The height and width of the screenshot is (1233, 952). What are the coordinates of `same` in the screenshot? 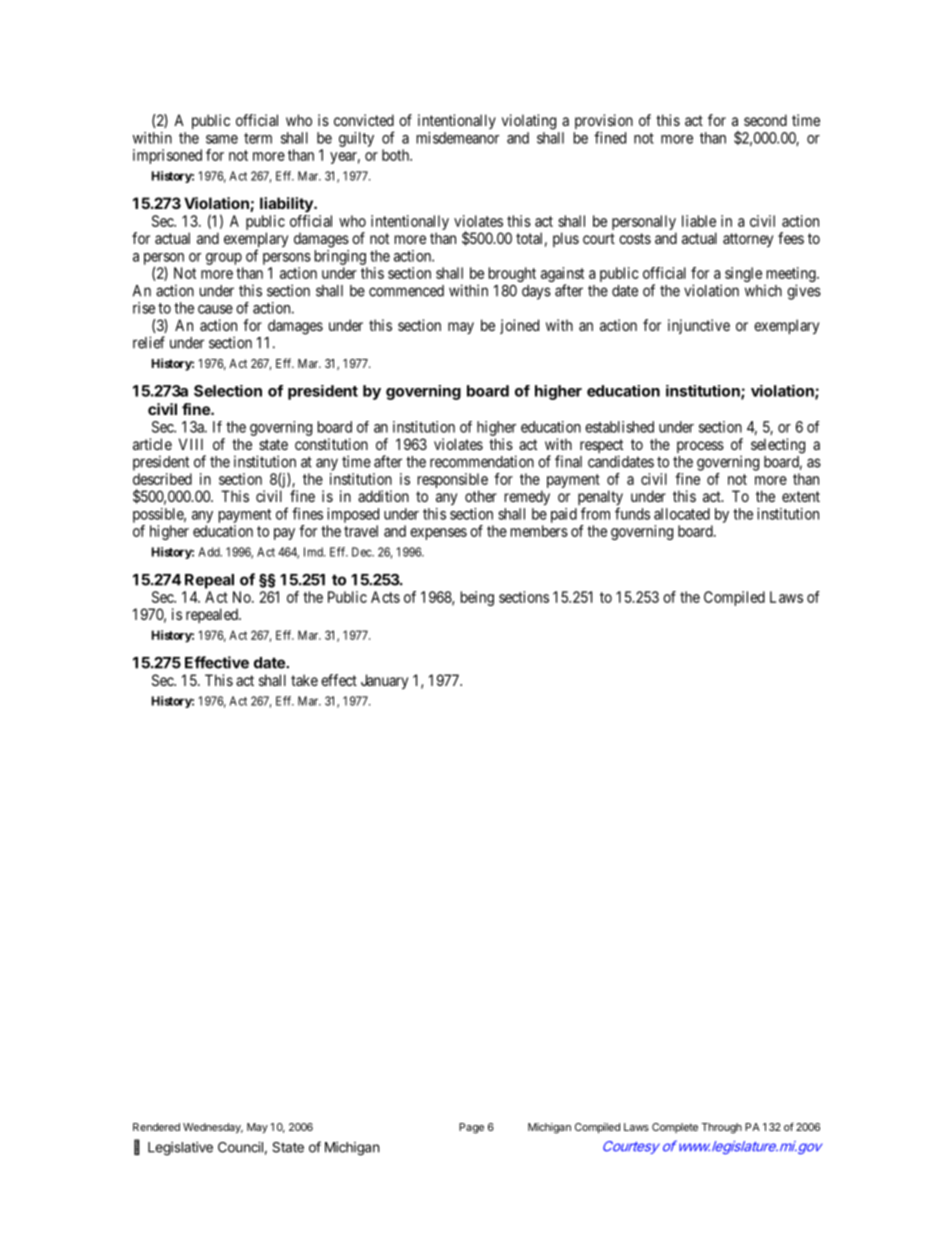 It's located at (222, 139).
